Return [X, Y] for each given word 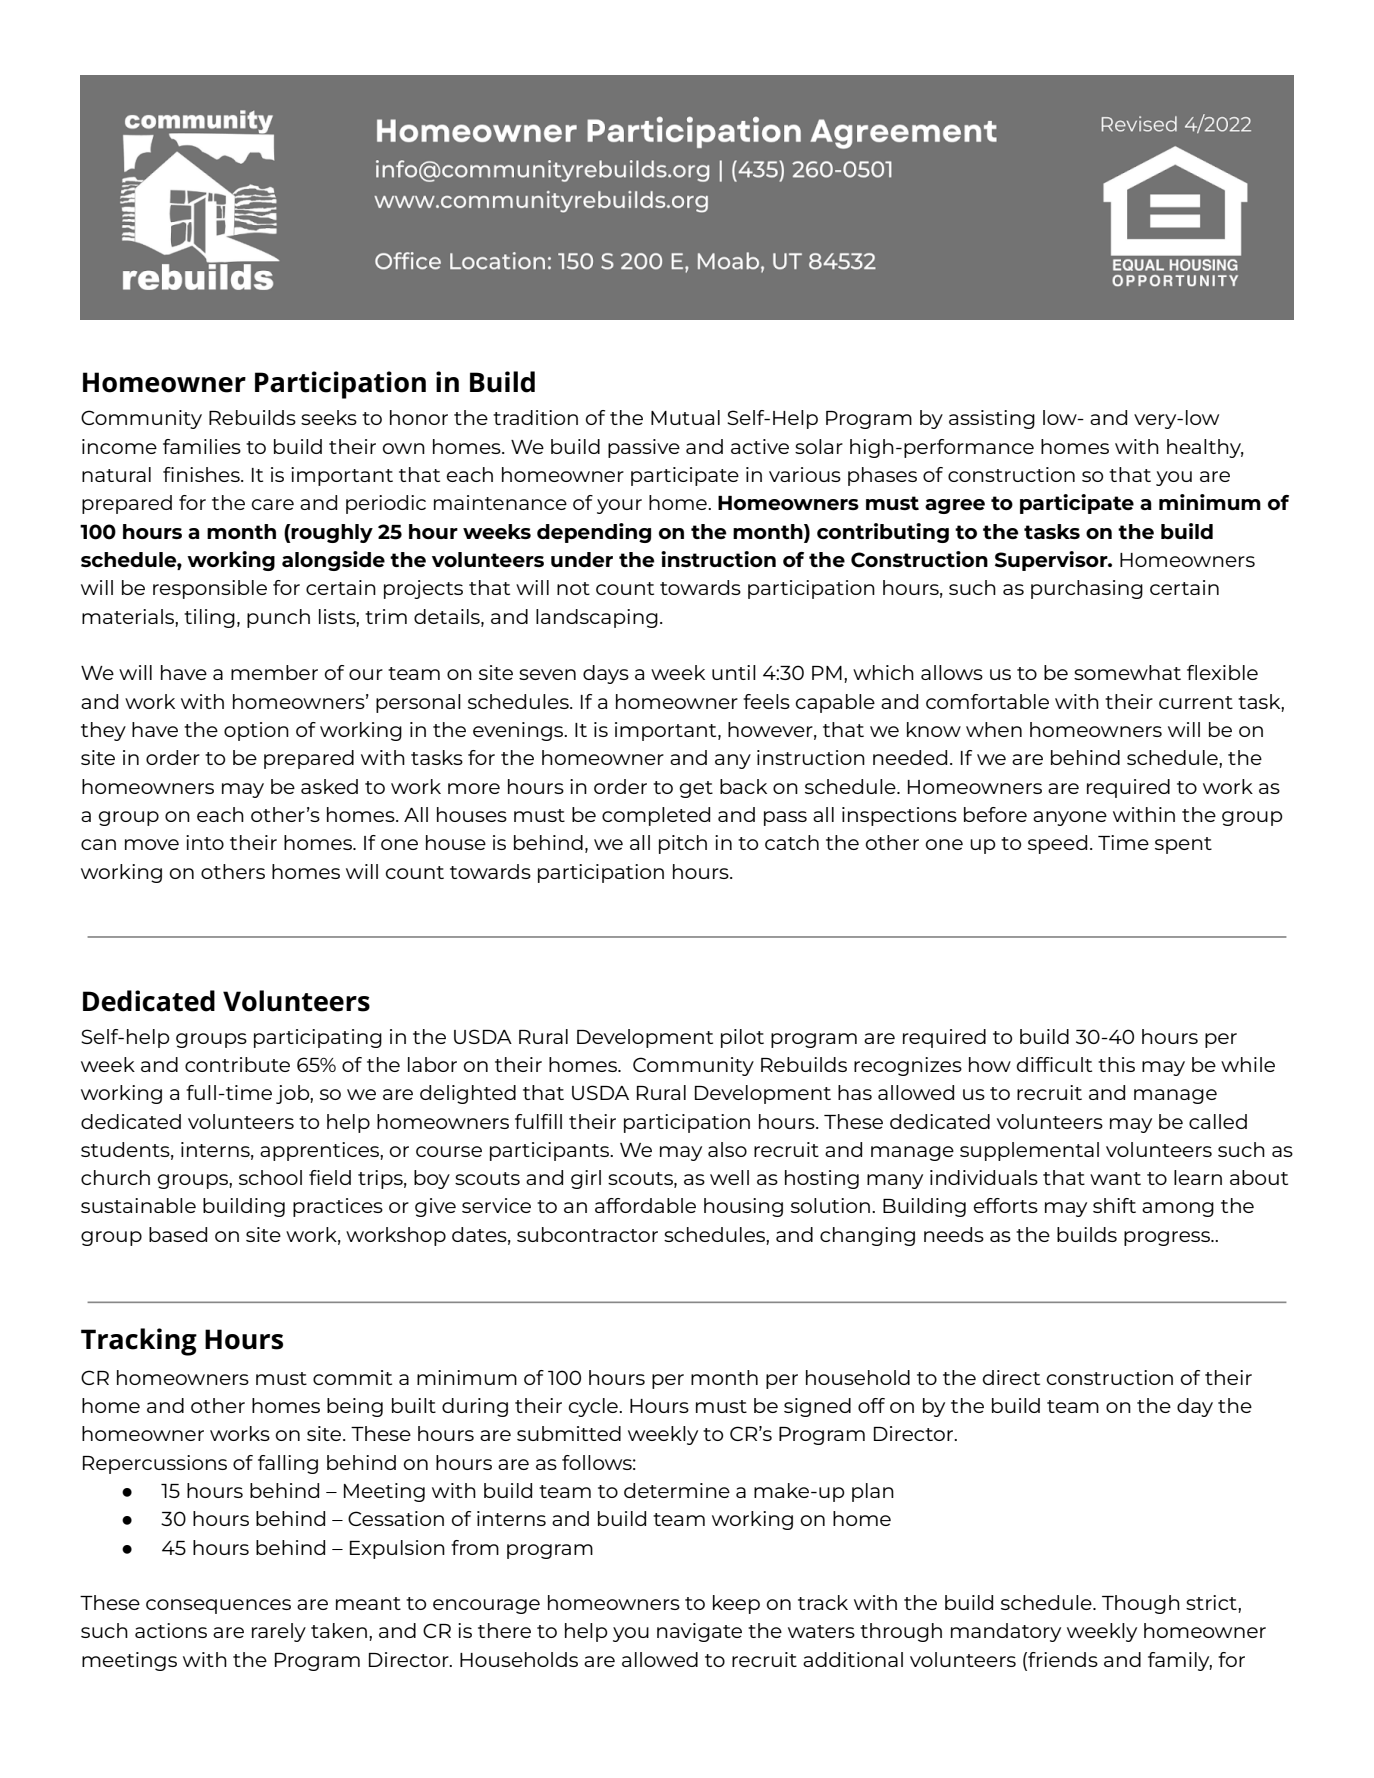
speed [1057, 844]
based [178, 1234]
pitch [683, 844]
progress [1168, 1238]
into [205, 842]
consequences [218, 1606]
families [202, 446]
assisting [992, 419]
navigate [699, 1632]
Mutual [685, 417]
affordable [645, 1205]
